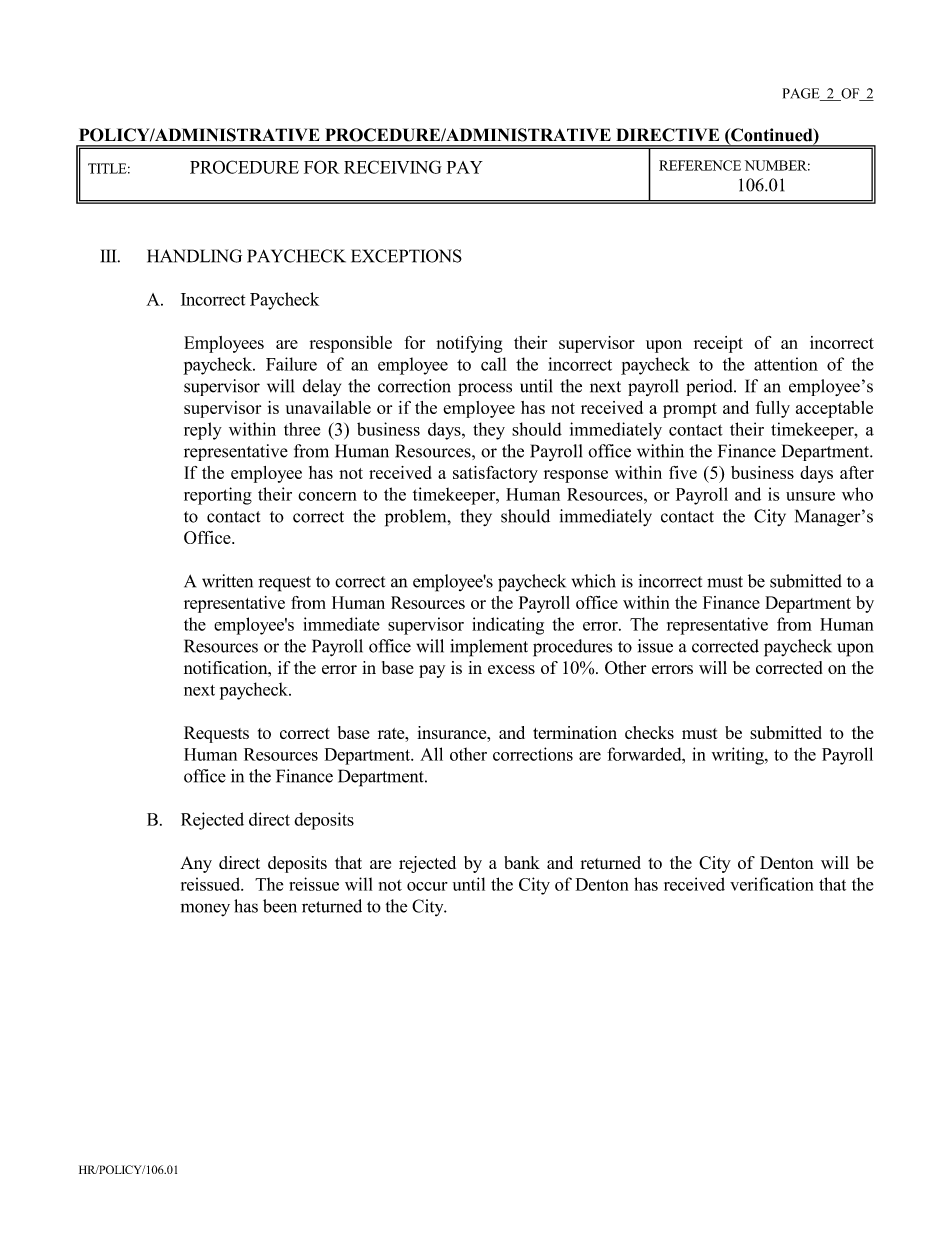  I want to click on unsure, so click(810, 496).
